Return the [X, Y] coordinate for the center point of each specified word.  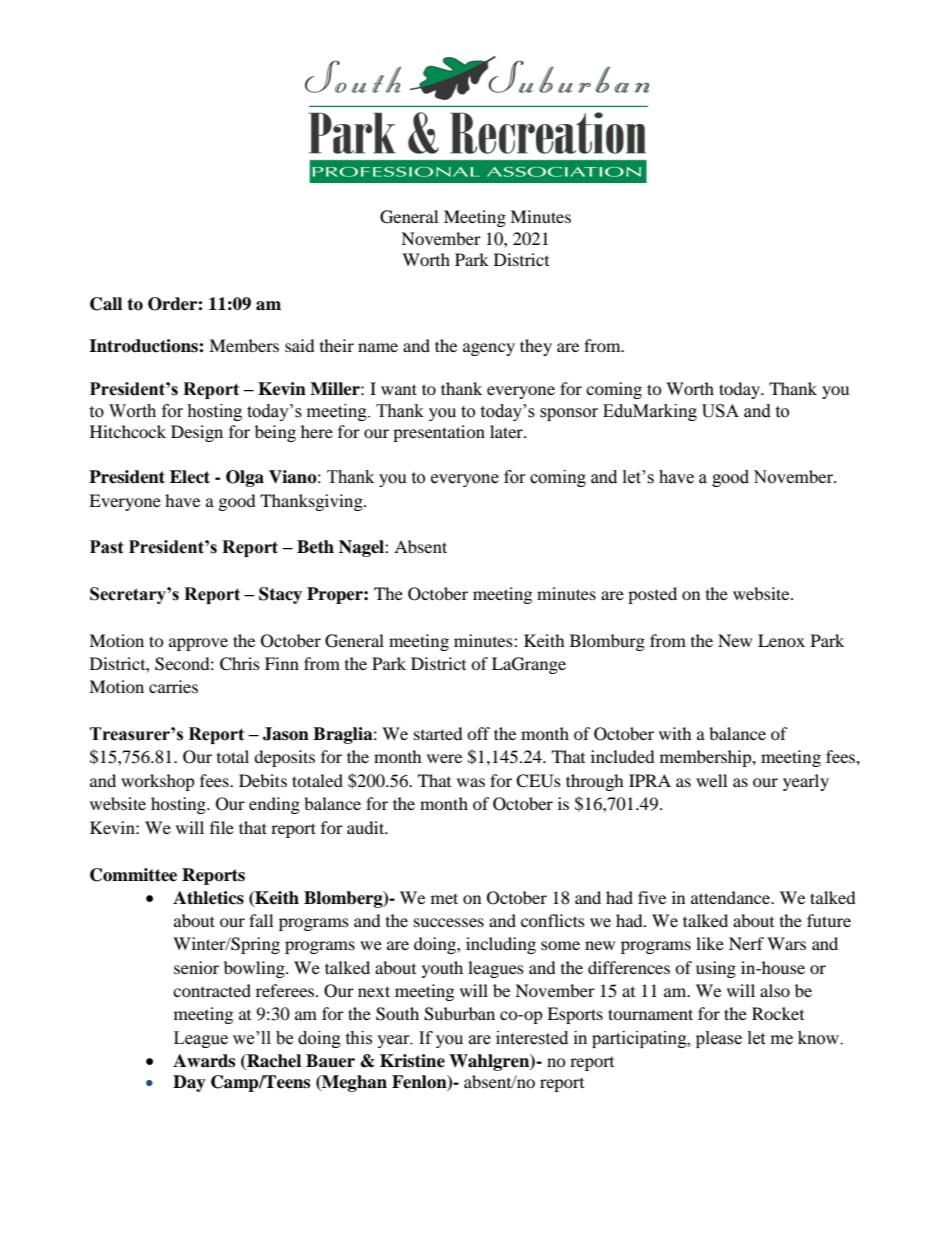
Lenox [781, 640]
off [478, 733]
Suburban [459, 1014]
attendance [732, 897]
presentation [439, 433]
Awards [204, 1061]
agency [489, 349]
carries [173, 686]
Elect [190, 477]
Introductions [144, 346]
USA [720, 411]
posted [652, 595]
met [444, 898]
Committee [133, 875]
